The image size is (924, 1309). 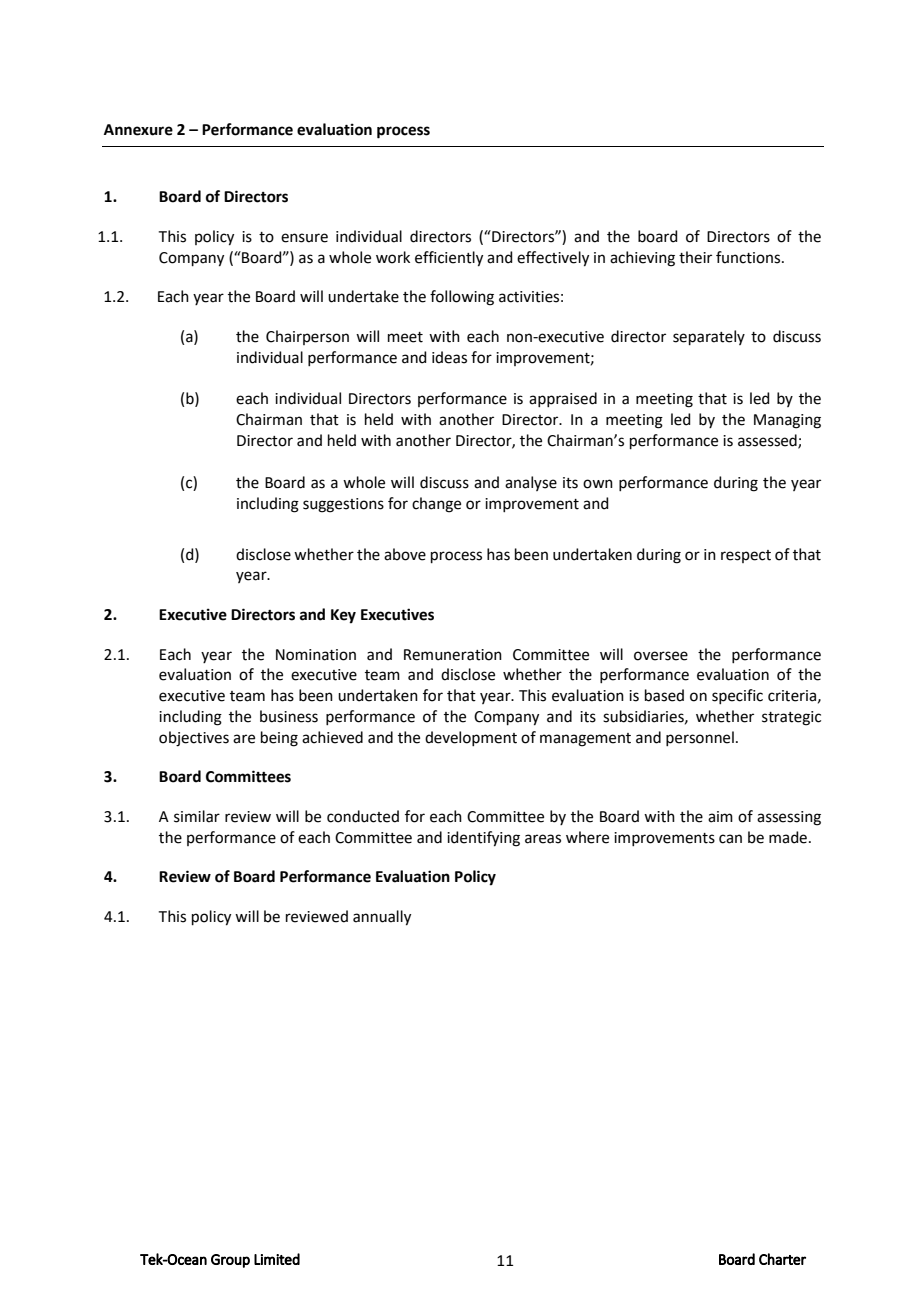 I want to click on annually, so click(x=382, y=918).
